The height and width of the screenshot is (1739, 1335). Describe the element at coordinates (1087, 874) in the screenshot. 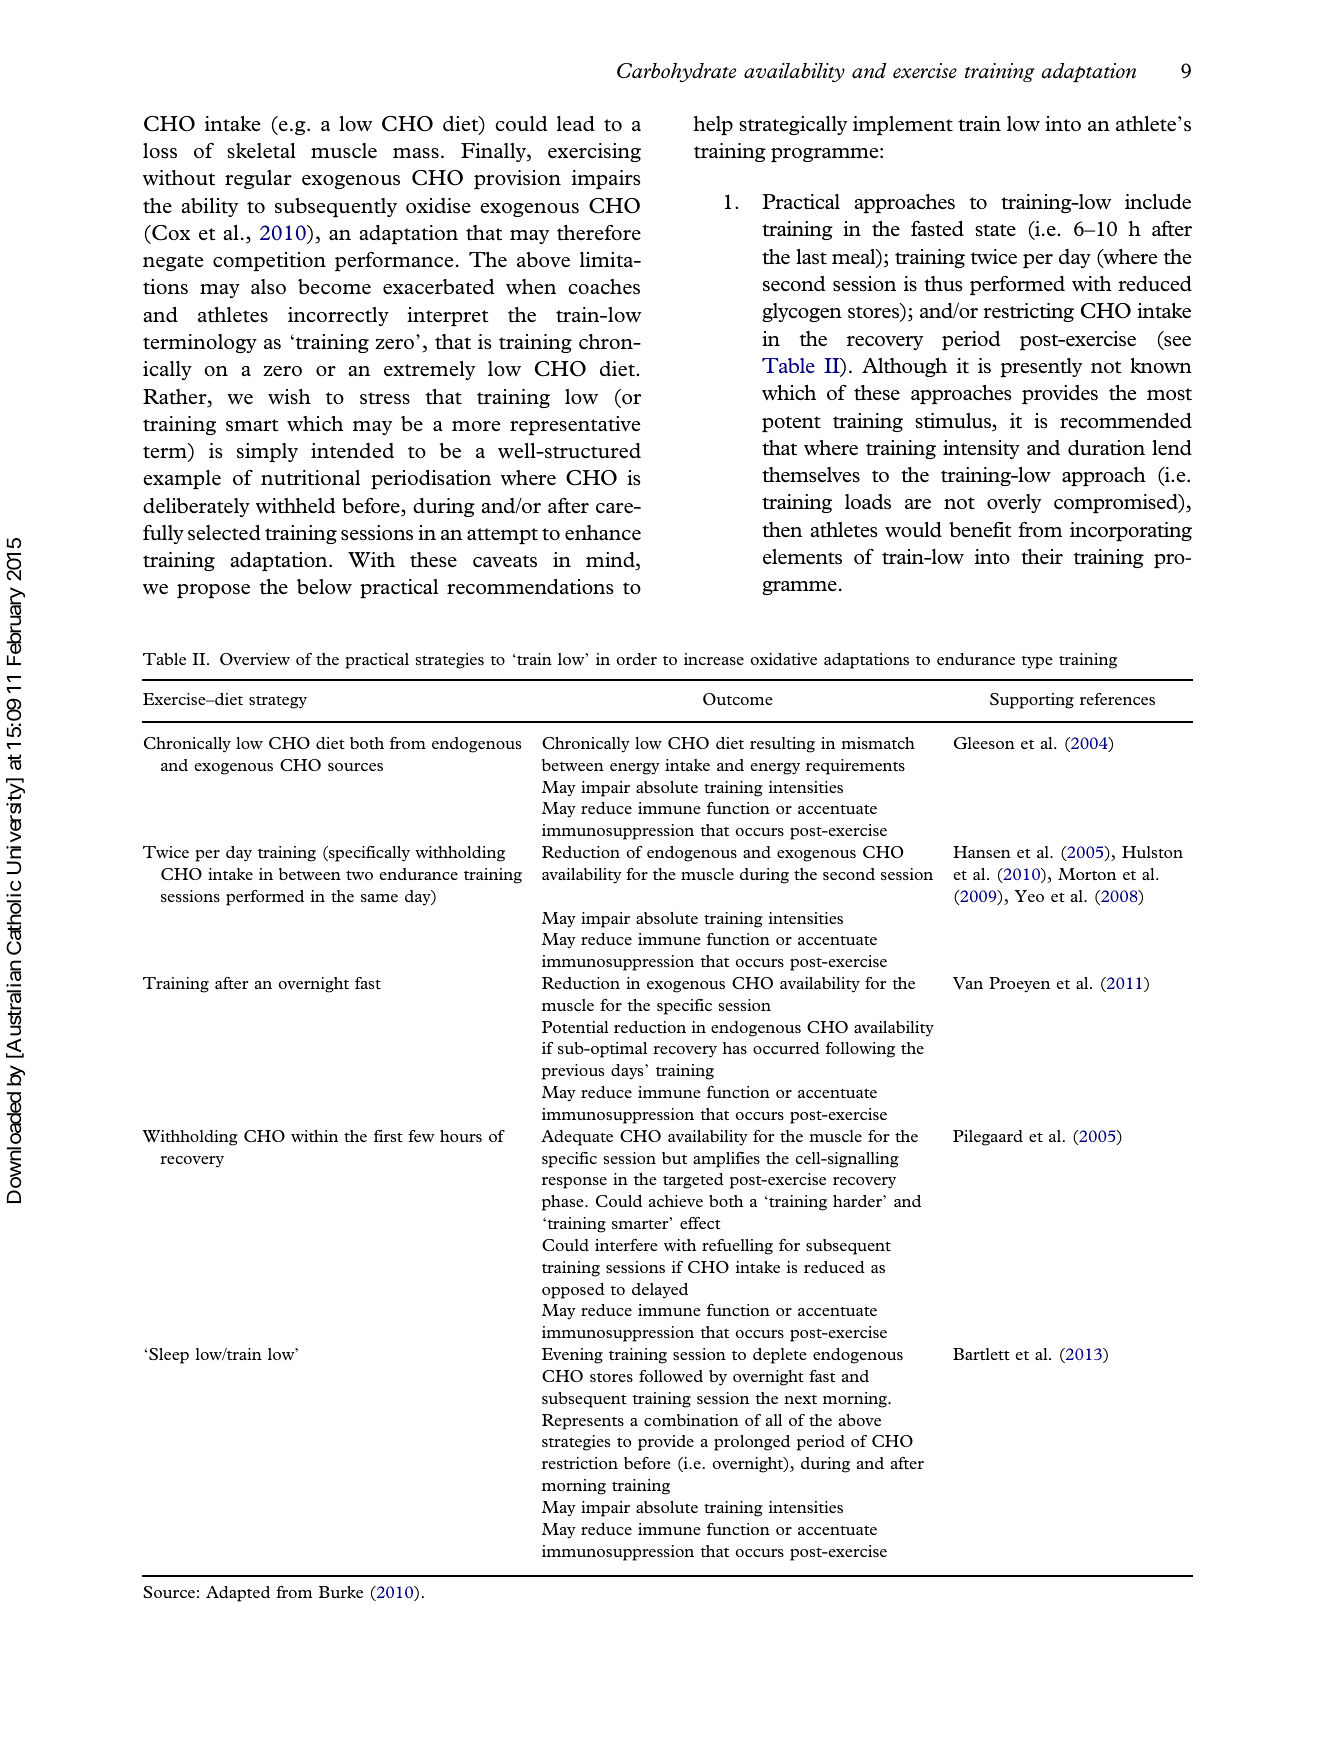

I see `Morton` at that location.
